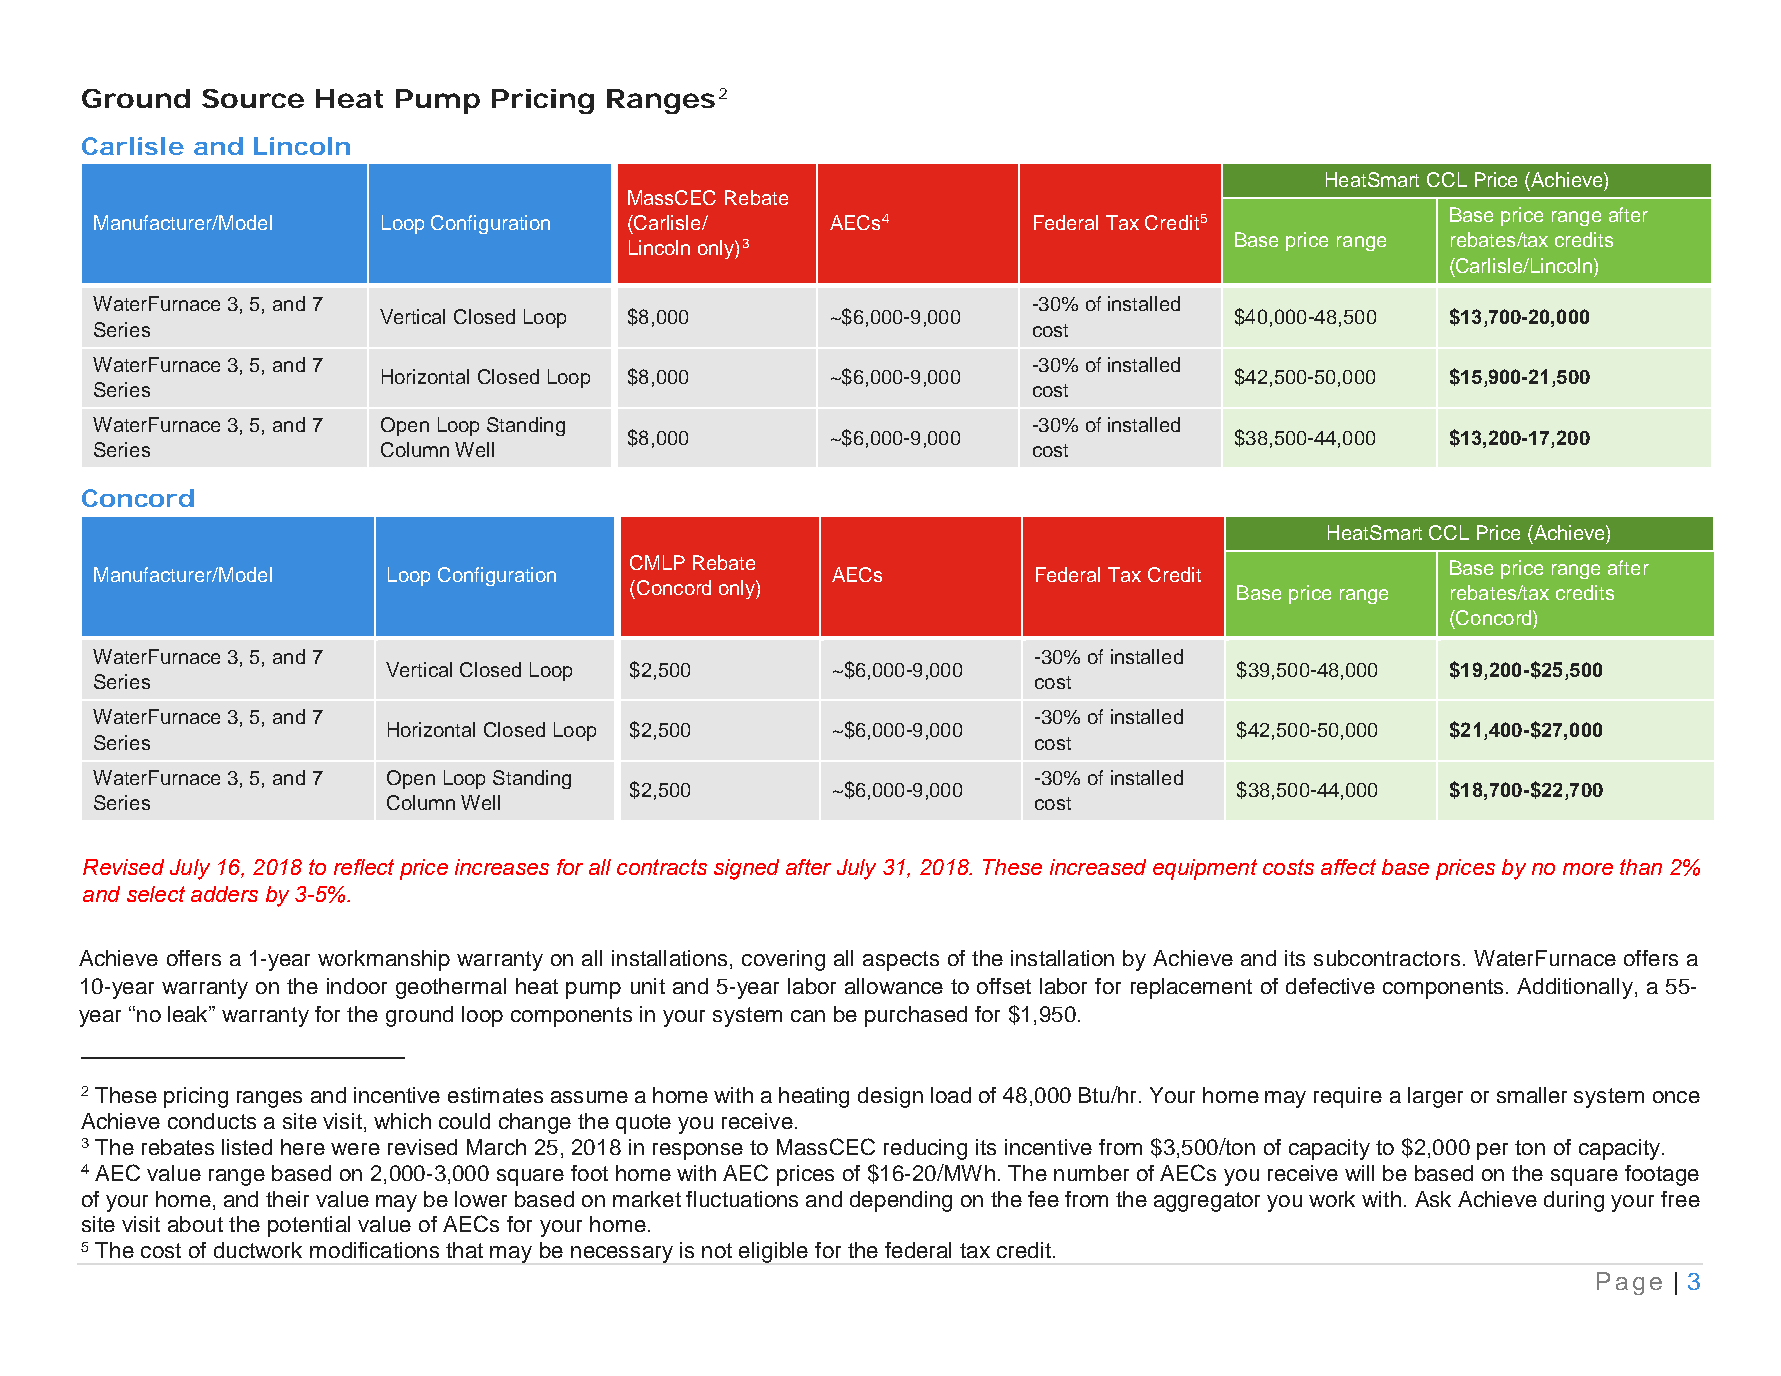 This page has width=1781, height=1376. I want to click on signed, so click(746, 869).
